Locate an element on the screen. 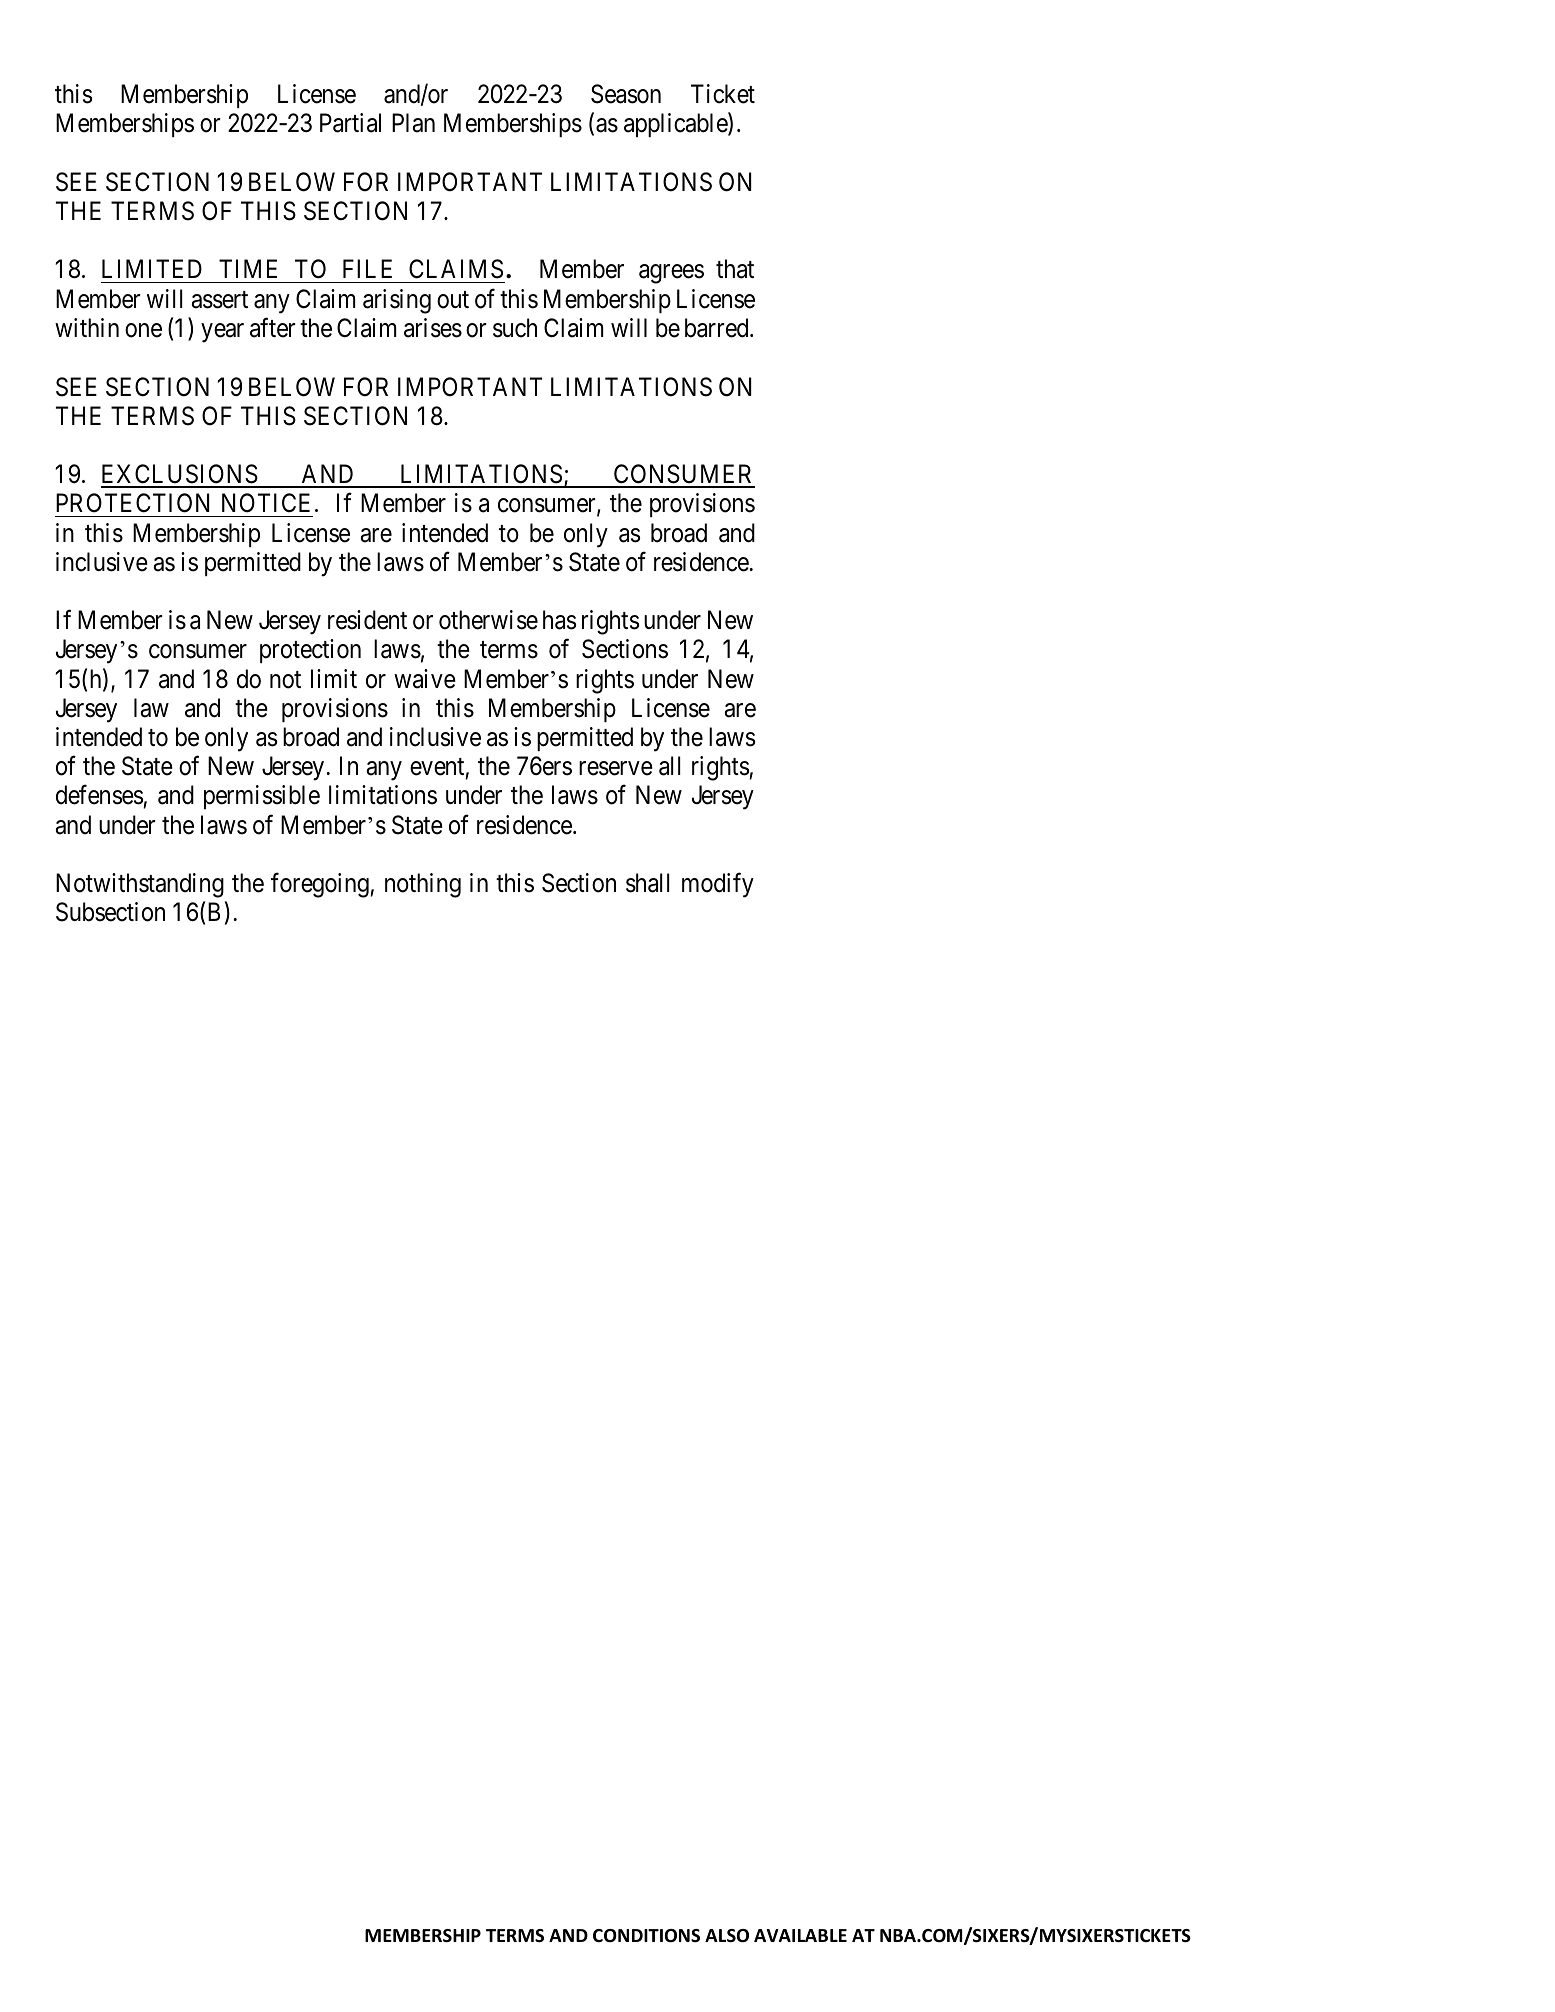 The image size is (1555, 2012). ALSO is located at coordinates (727, 1936).
